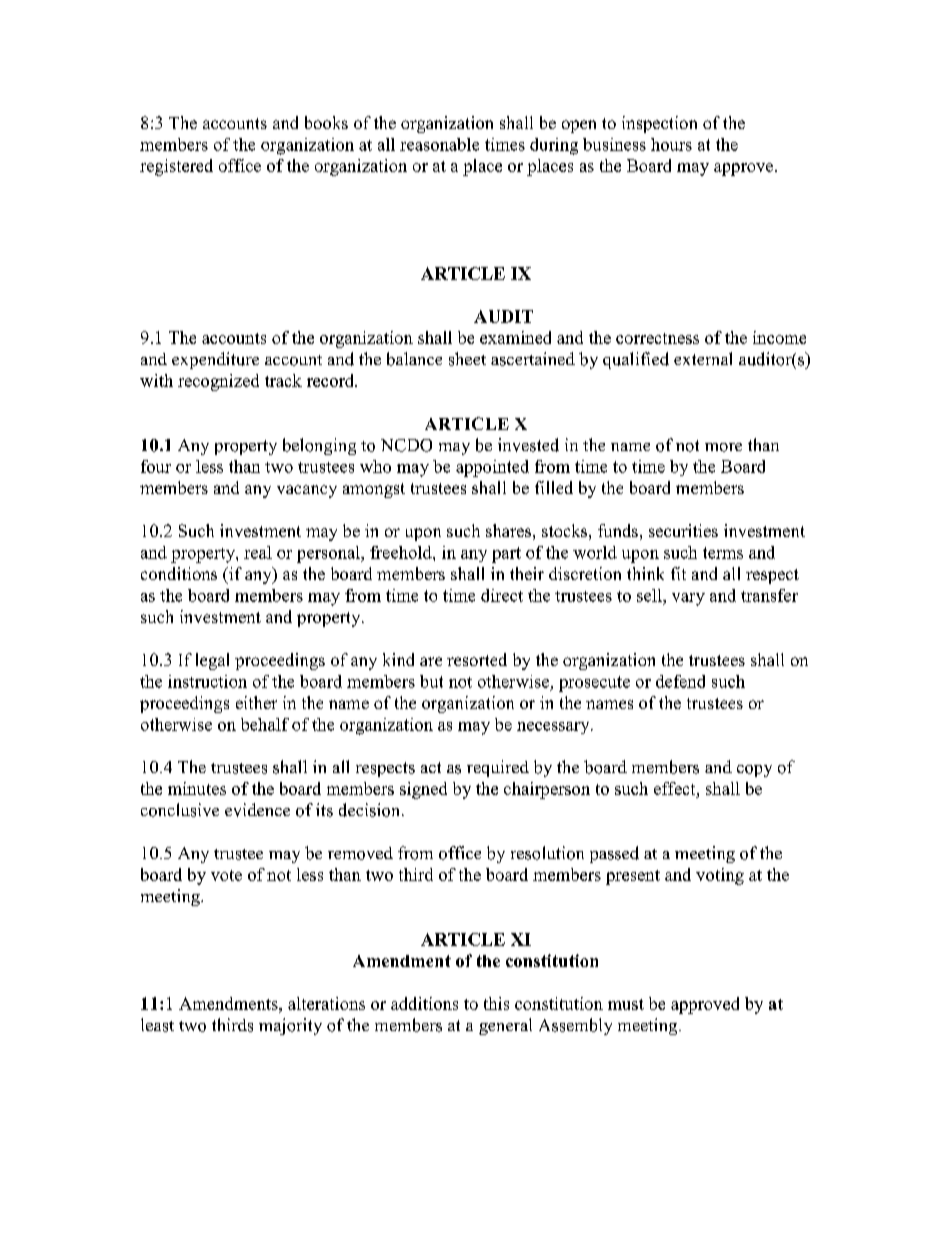  I want to click on direct, so click(502, 595).
